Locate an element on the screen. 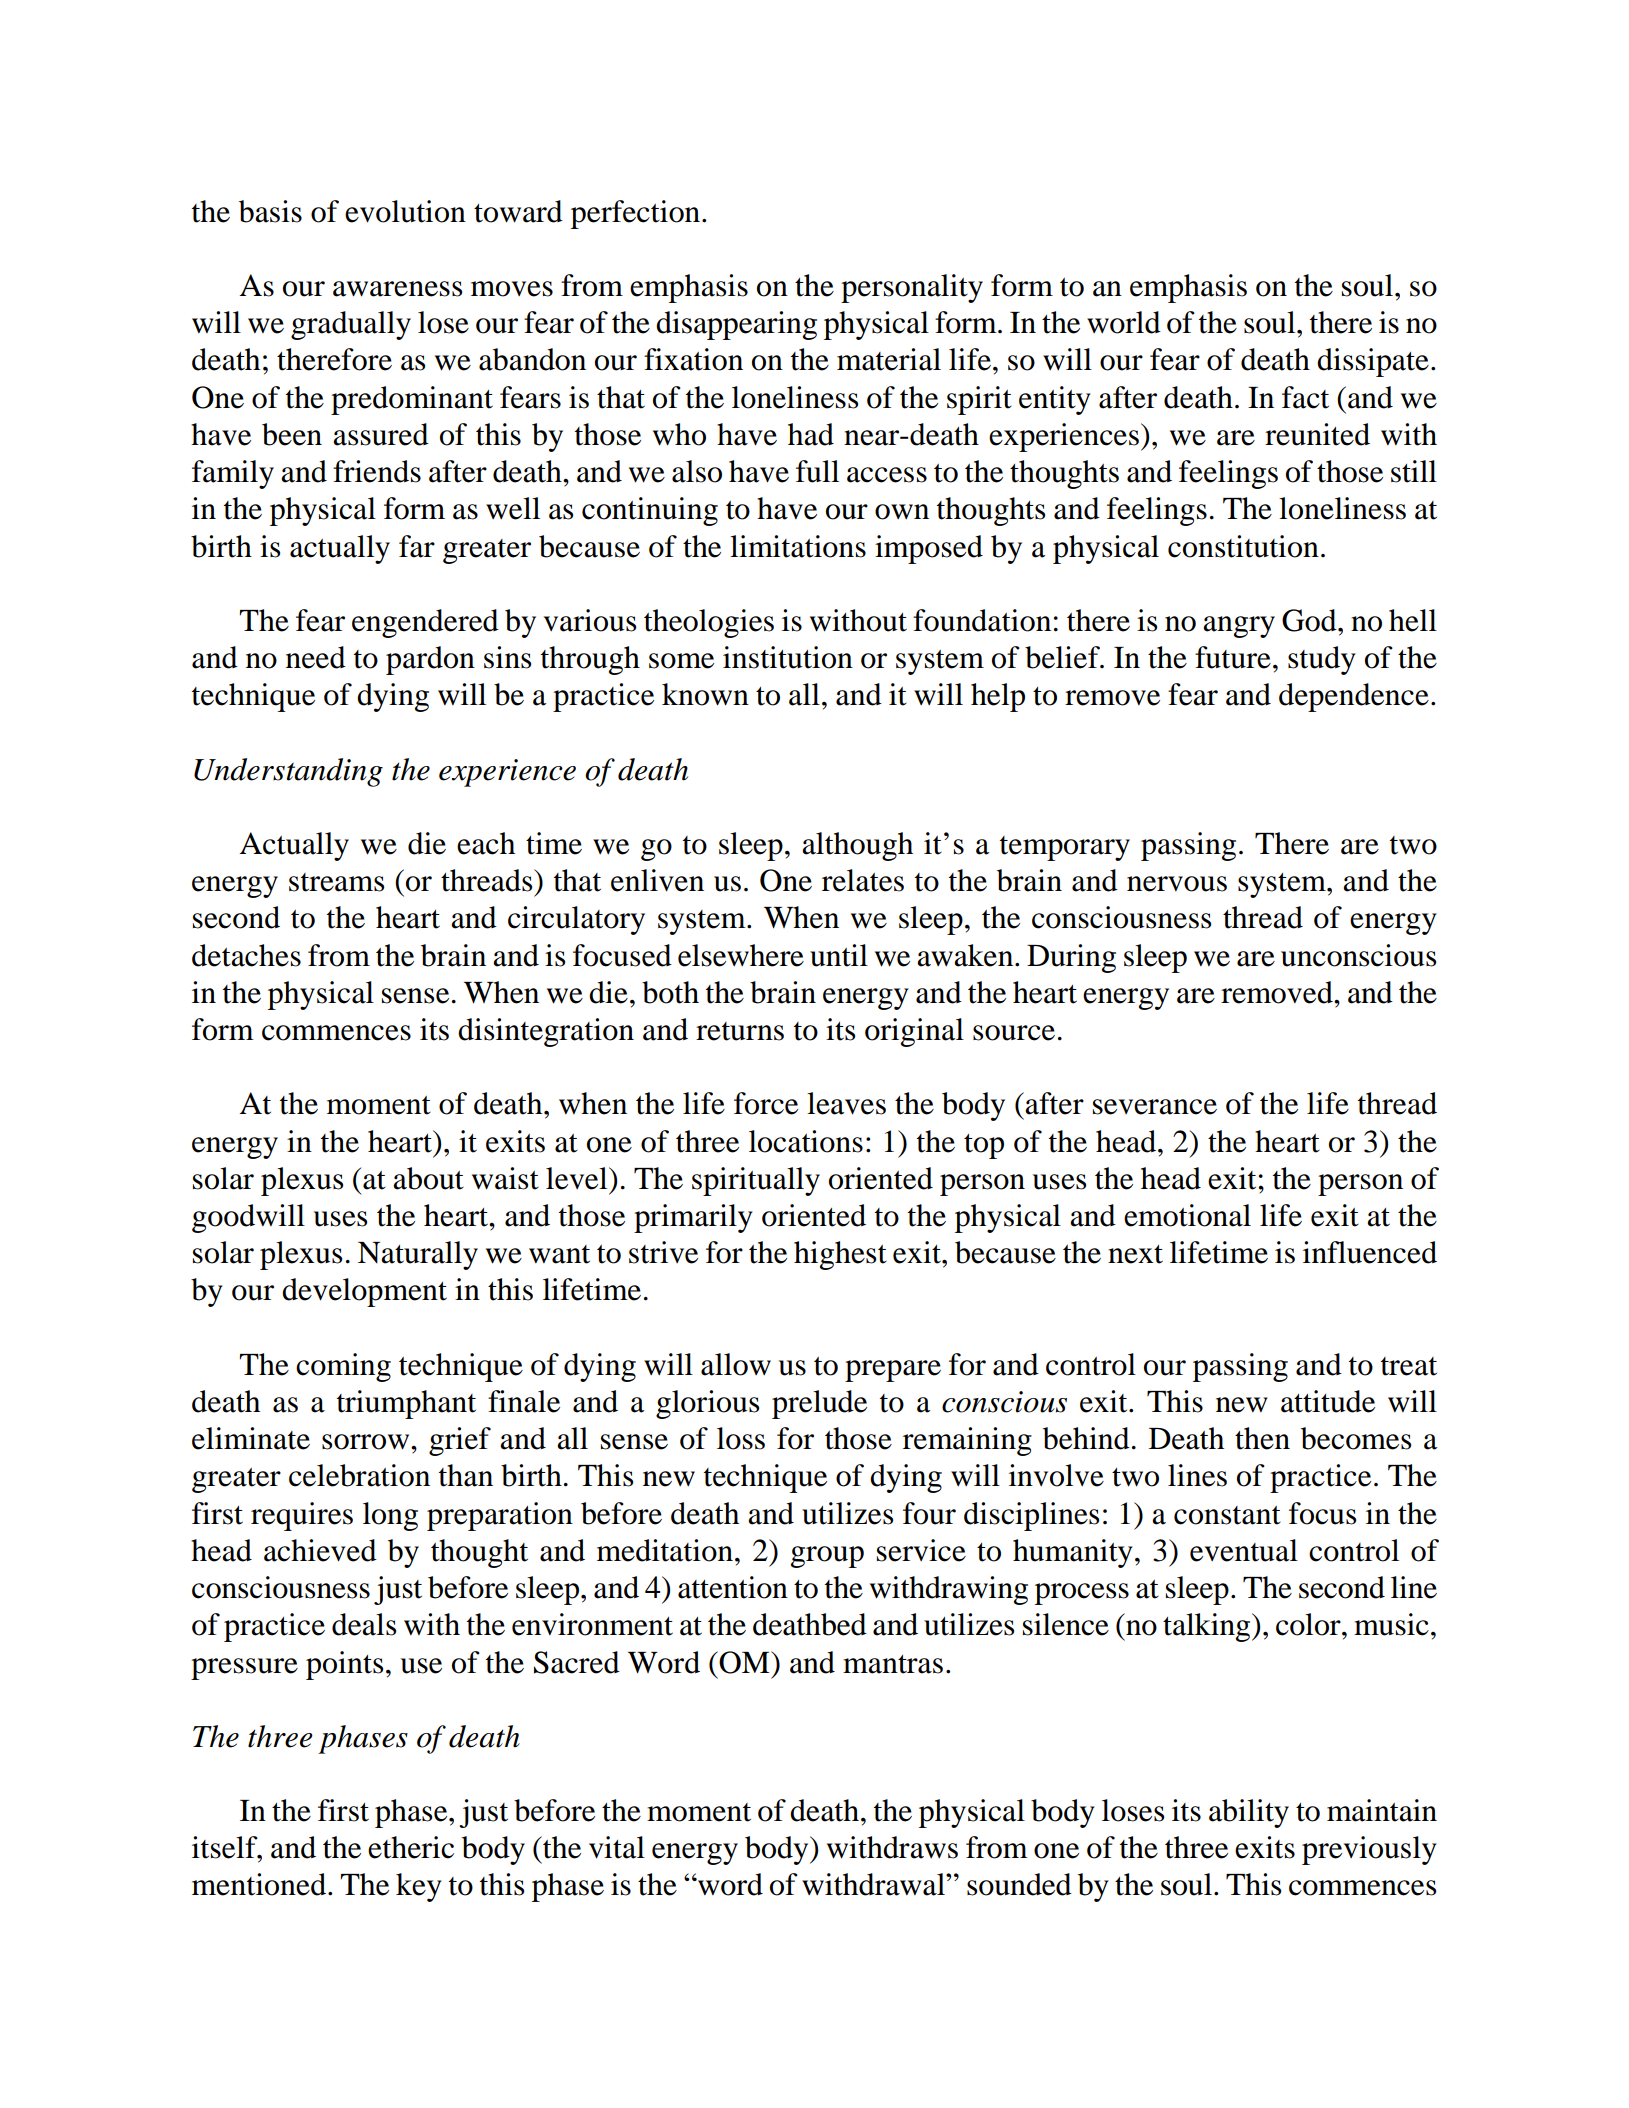  awareness is located at coordinates (397, 289).
